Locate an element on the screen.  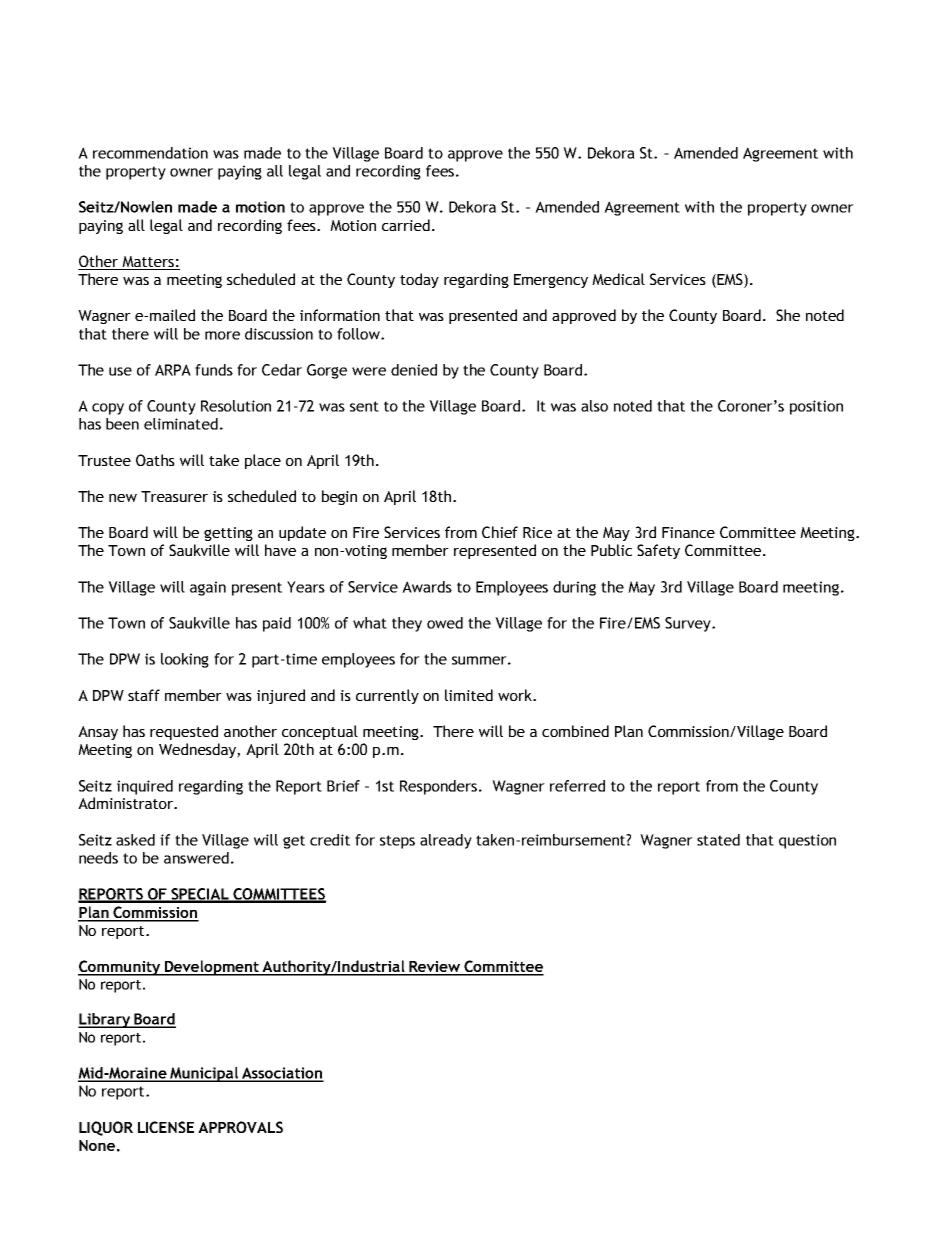
carried is located at coordinates (406, 225).
